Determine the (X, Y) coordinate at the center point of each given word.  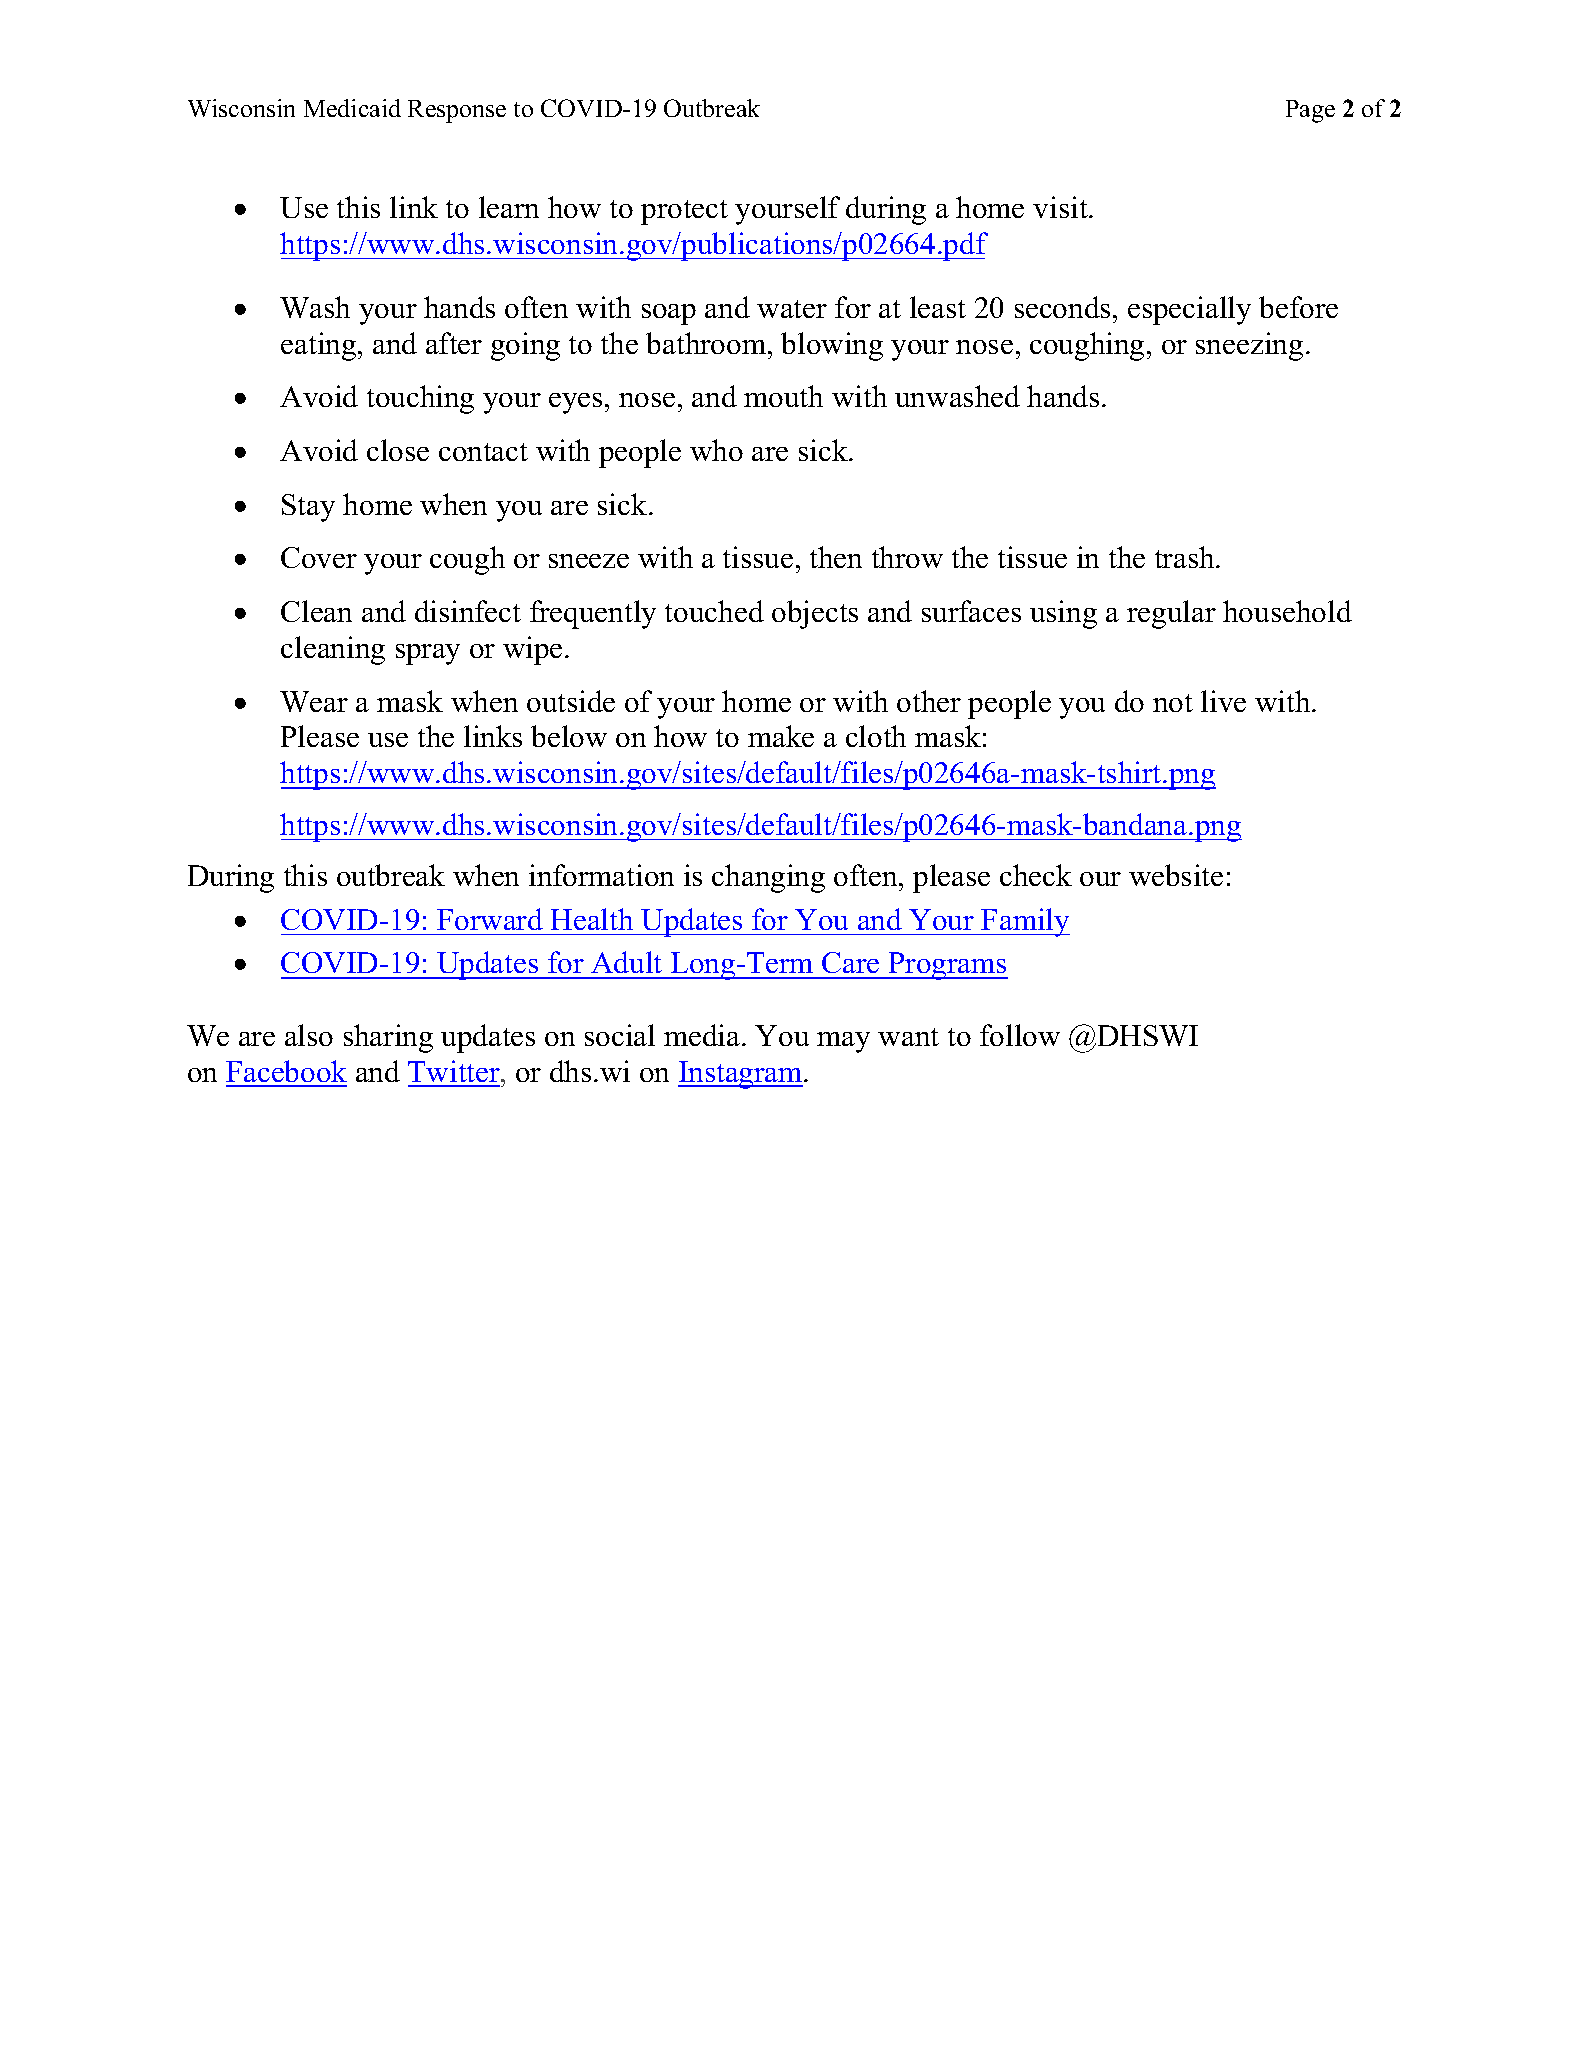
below (569, 736)
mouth (783, 396)
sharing (388, 1038)
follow (1020, 1035)
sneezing (1249, 346)
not (1173, 703)
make (781, 736)
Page (1310, 111)
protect (684, 212)
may (843, 1042)
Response (457, 111)
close (398, 450)
